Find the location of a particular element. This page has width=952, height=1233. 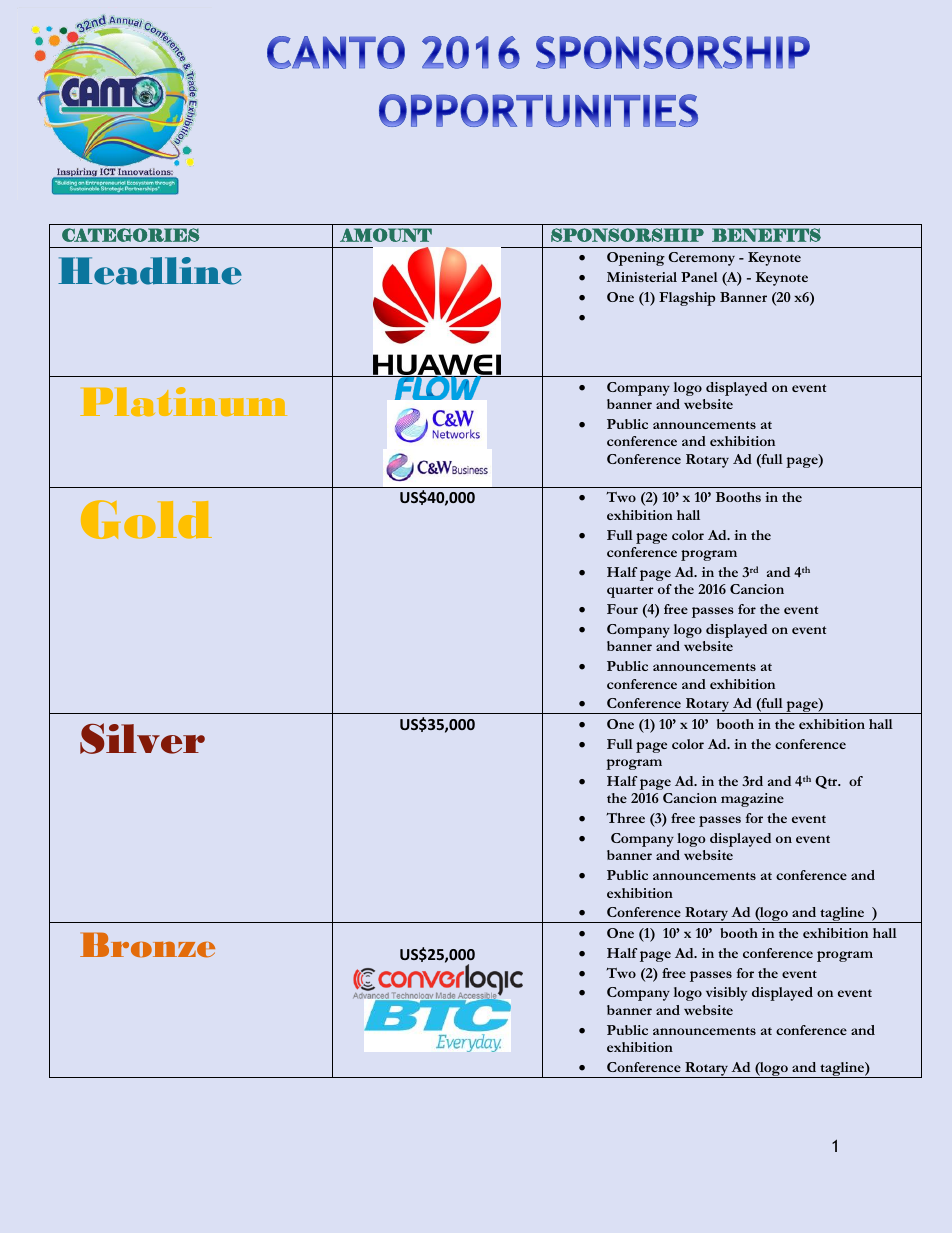

Four is located at coordinates (622, 609).
